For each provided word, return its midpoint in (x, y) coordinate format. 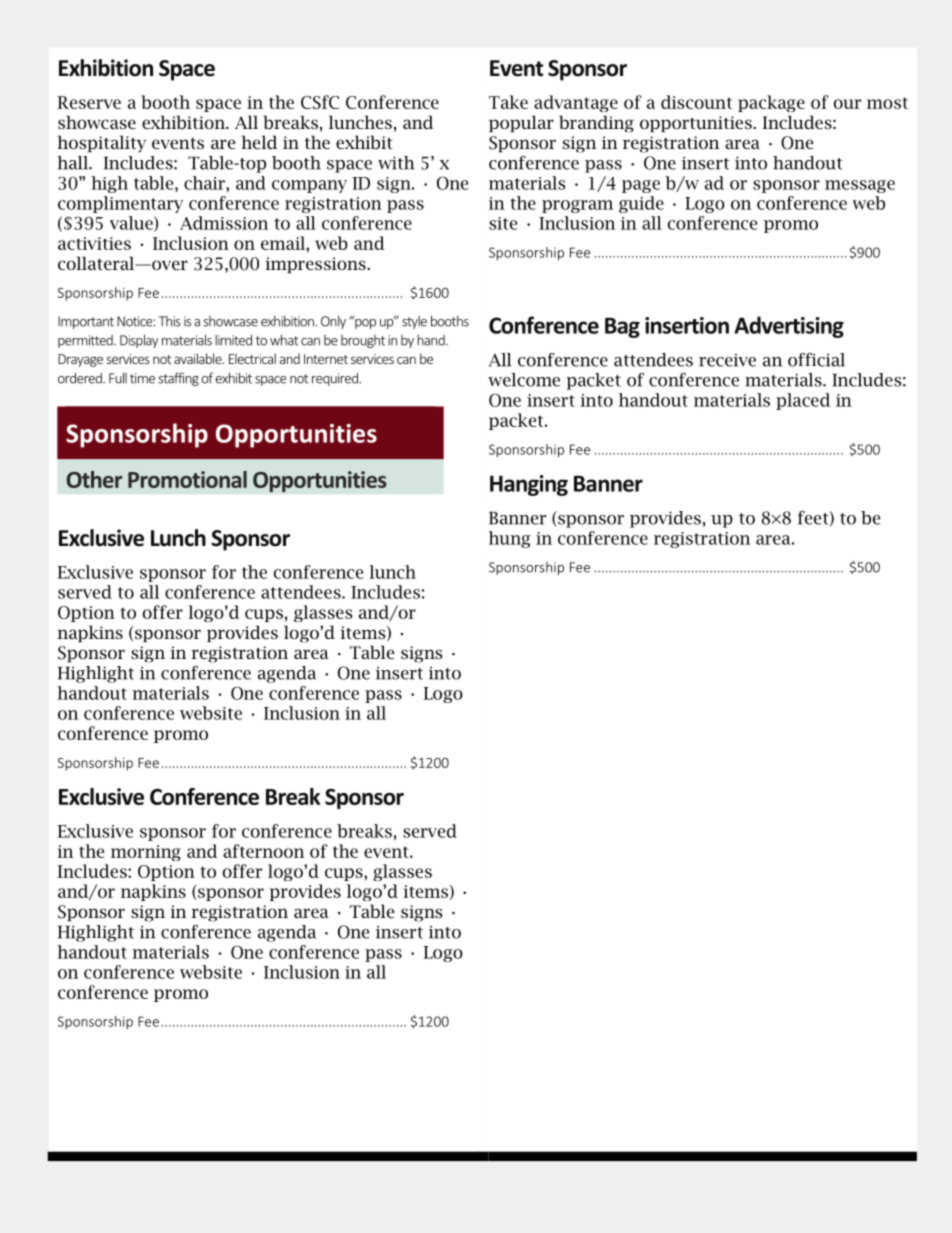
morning (146, 853)
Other (94, 479)
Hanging (529, 485)
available (199, 358)
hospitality (101, 144)
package (771, 103)
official (816, 360)
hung (510, 539)
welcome (524, 380)
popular (521, 123)
